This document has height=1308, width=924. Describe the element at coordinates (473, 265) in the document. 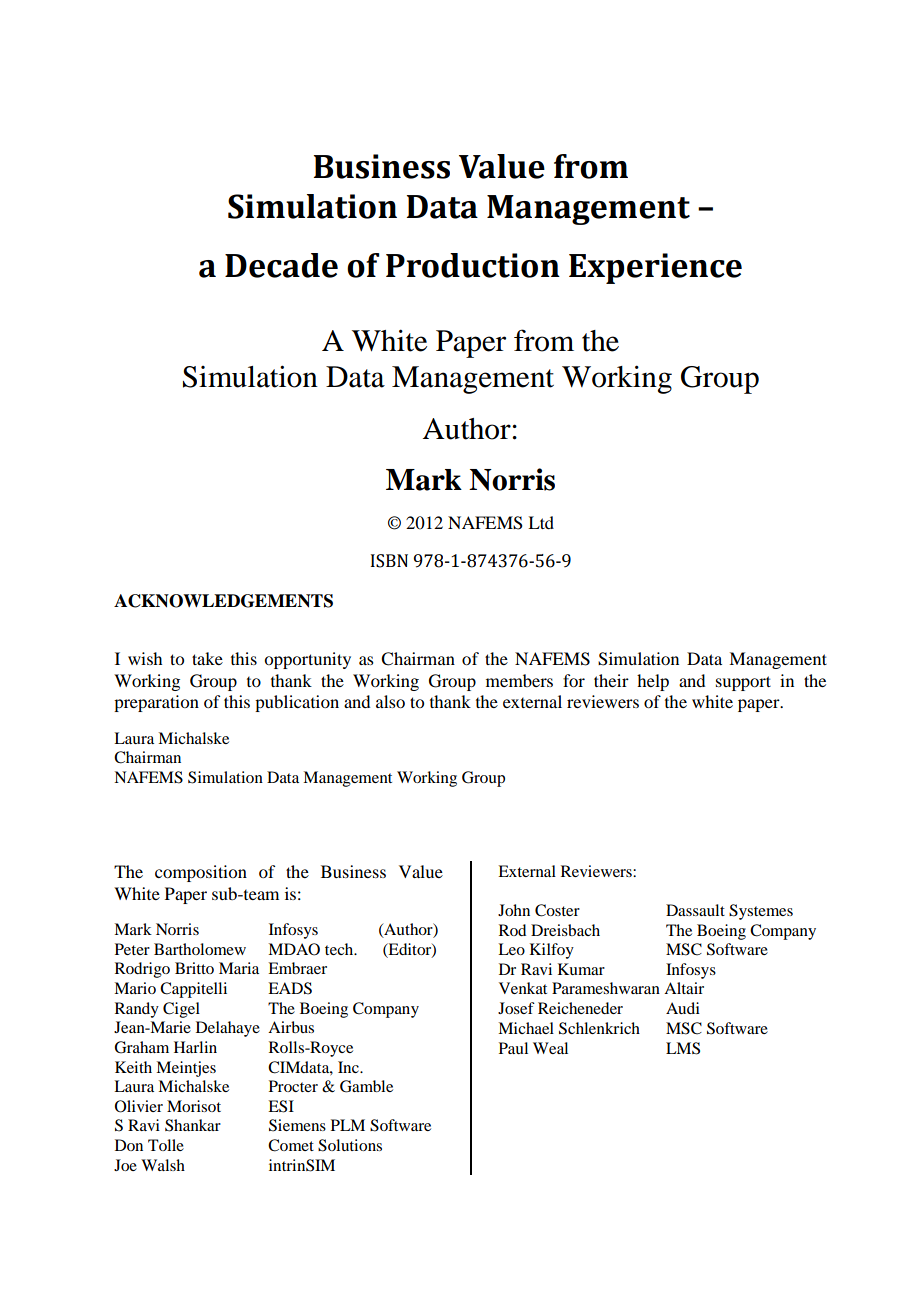

I see `Production` at that location.
